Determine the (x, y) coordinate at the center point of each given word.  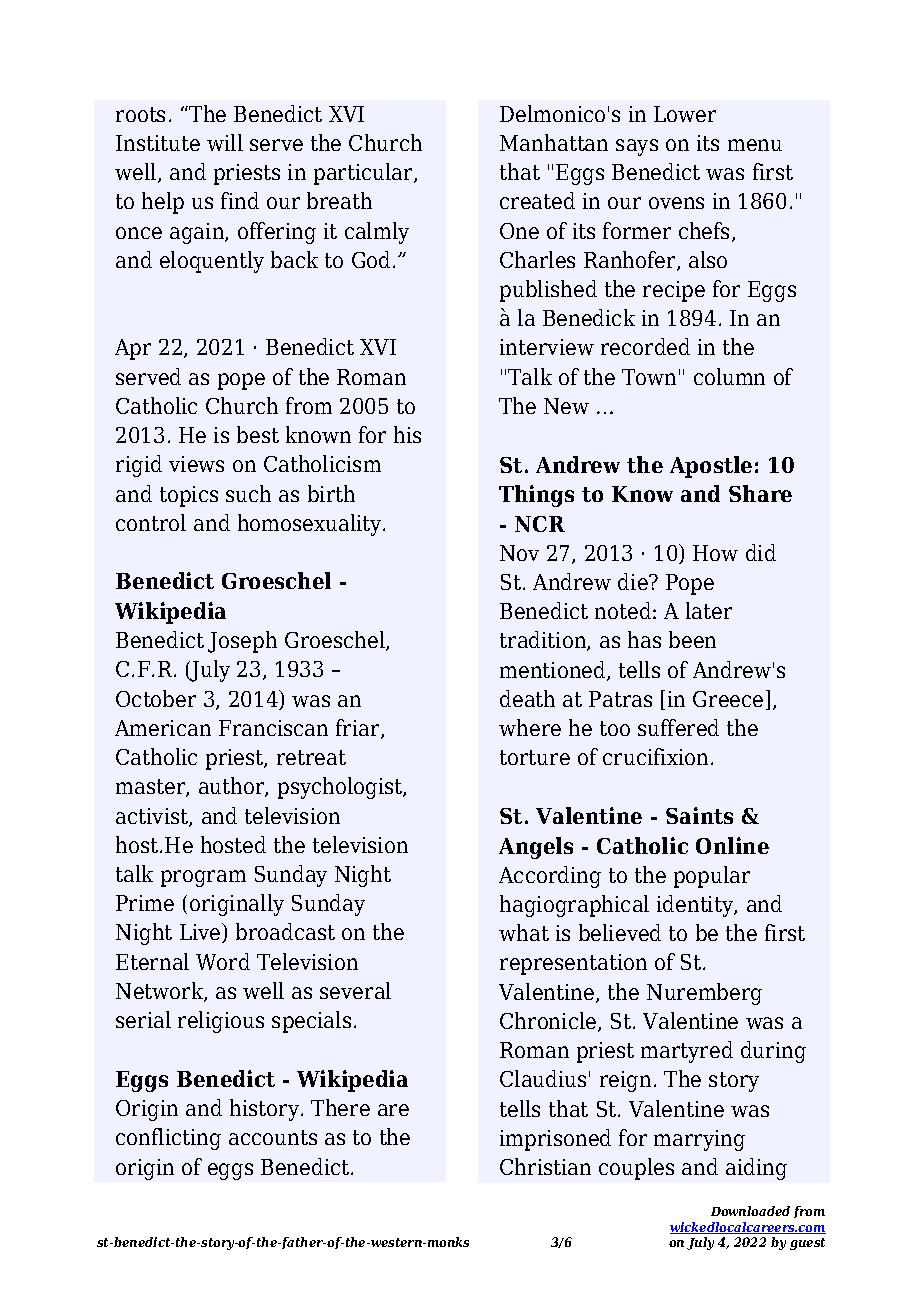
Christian (545, 1166)
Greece (728, 699)
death (527, 698)
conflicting (168, 1139)
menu (755, 145)
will (225, 142)
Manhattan (554, 142)
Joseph (242, 642)
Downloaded (750, 1211)
